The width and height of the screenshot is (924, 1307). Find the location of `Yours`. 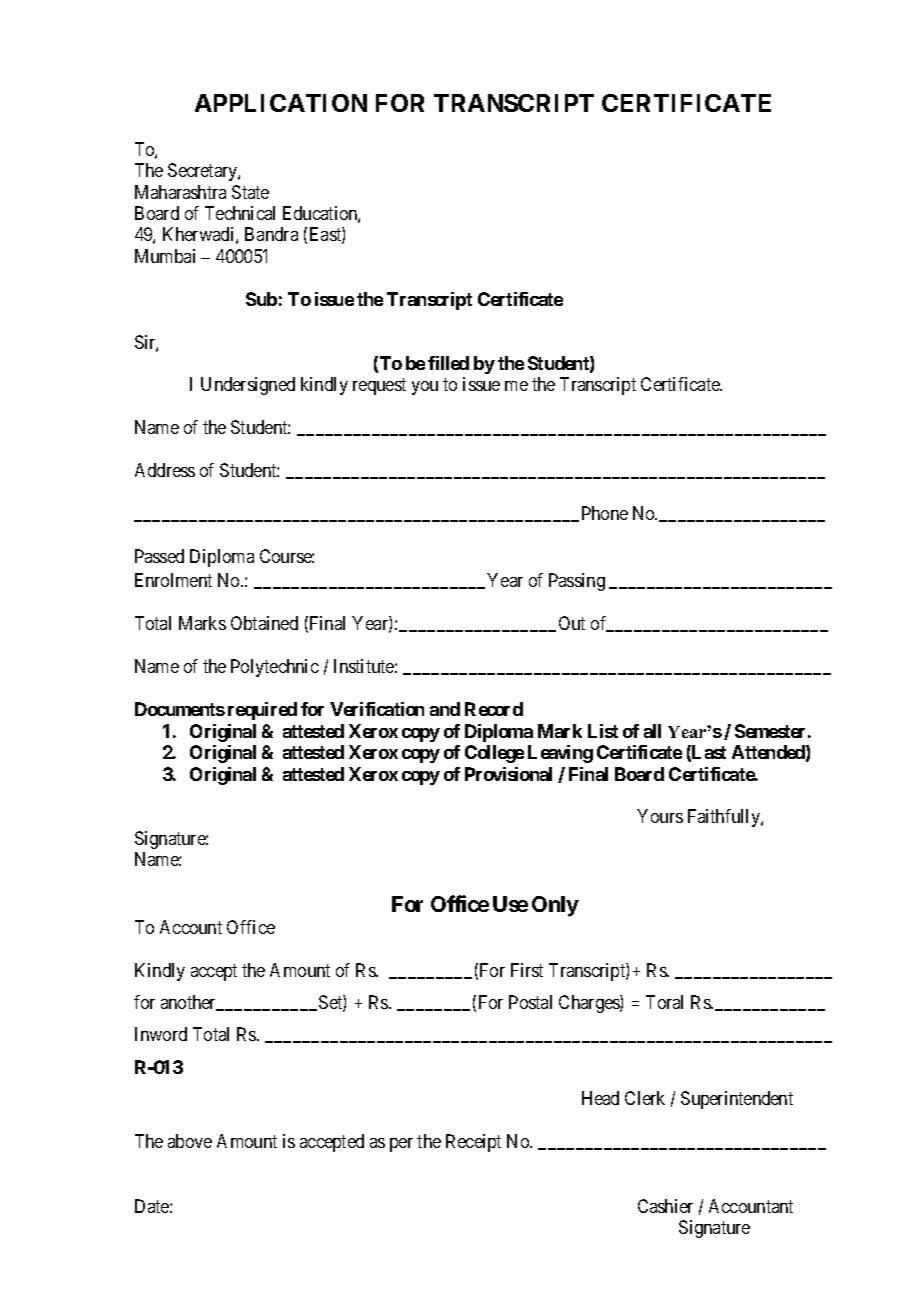

Yours is located at coordinates (660, 816).
